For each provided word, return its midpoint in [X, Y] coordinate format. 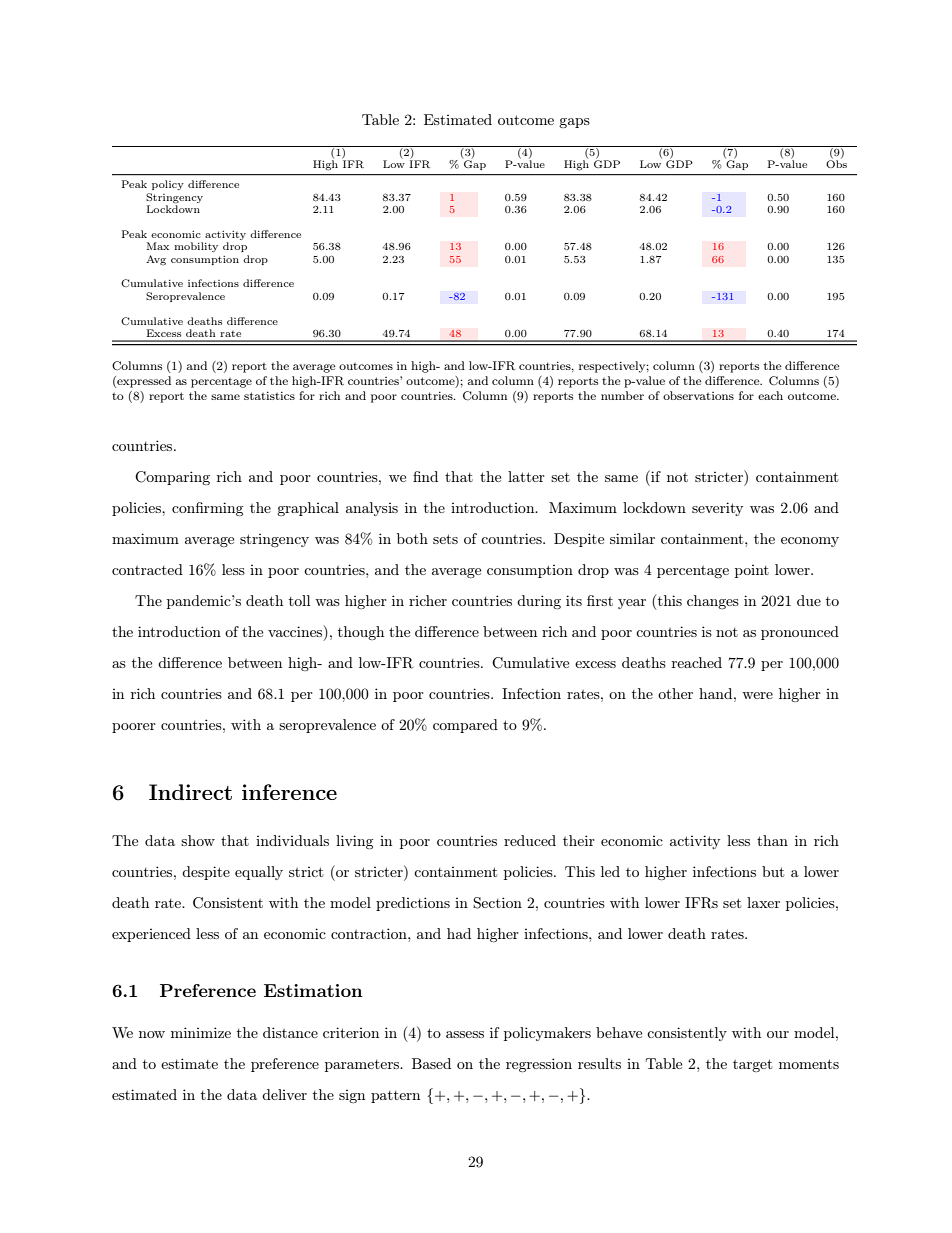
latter [526, 476]
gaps [574, 123]
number [622, 395]
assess [465, 1034]
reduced [530, 840]
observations [698, 395]
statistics [269, 395]
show [198, 840]
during [539, 602]
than [772, 840]
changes [713, 602]
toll [299, 600]
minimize [201, 1032]
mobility [196, 247]
